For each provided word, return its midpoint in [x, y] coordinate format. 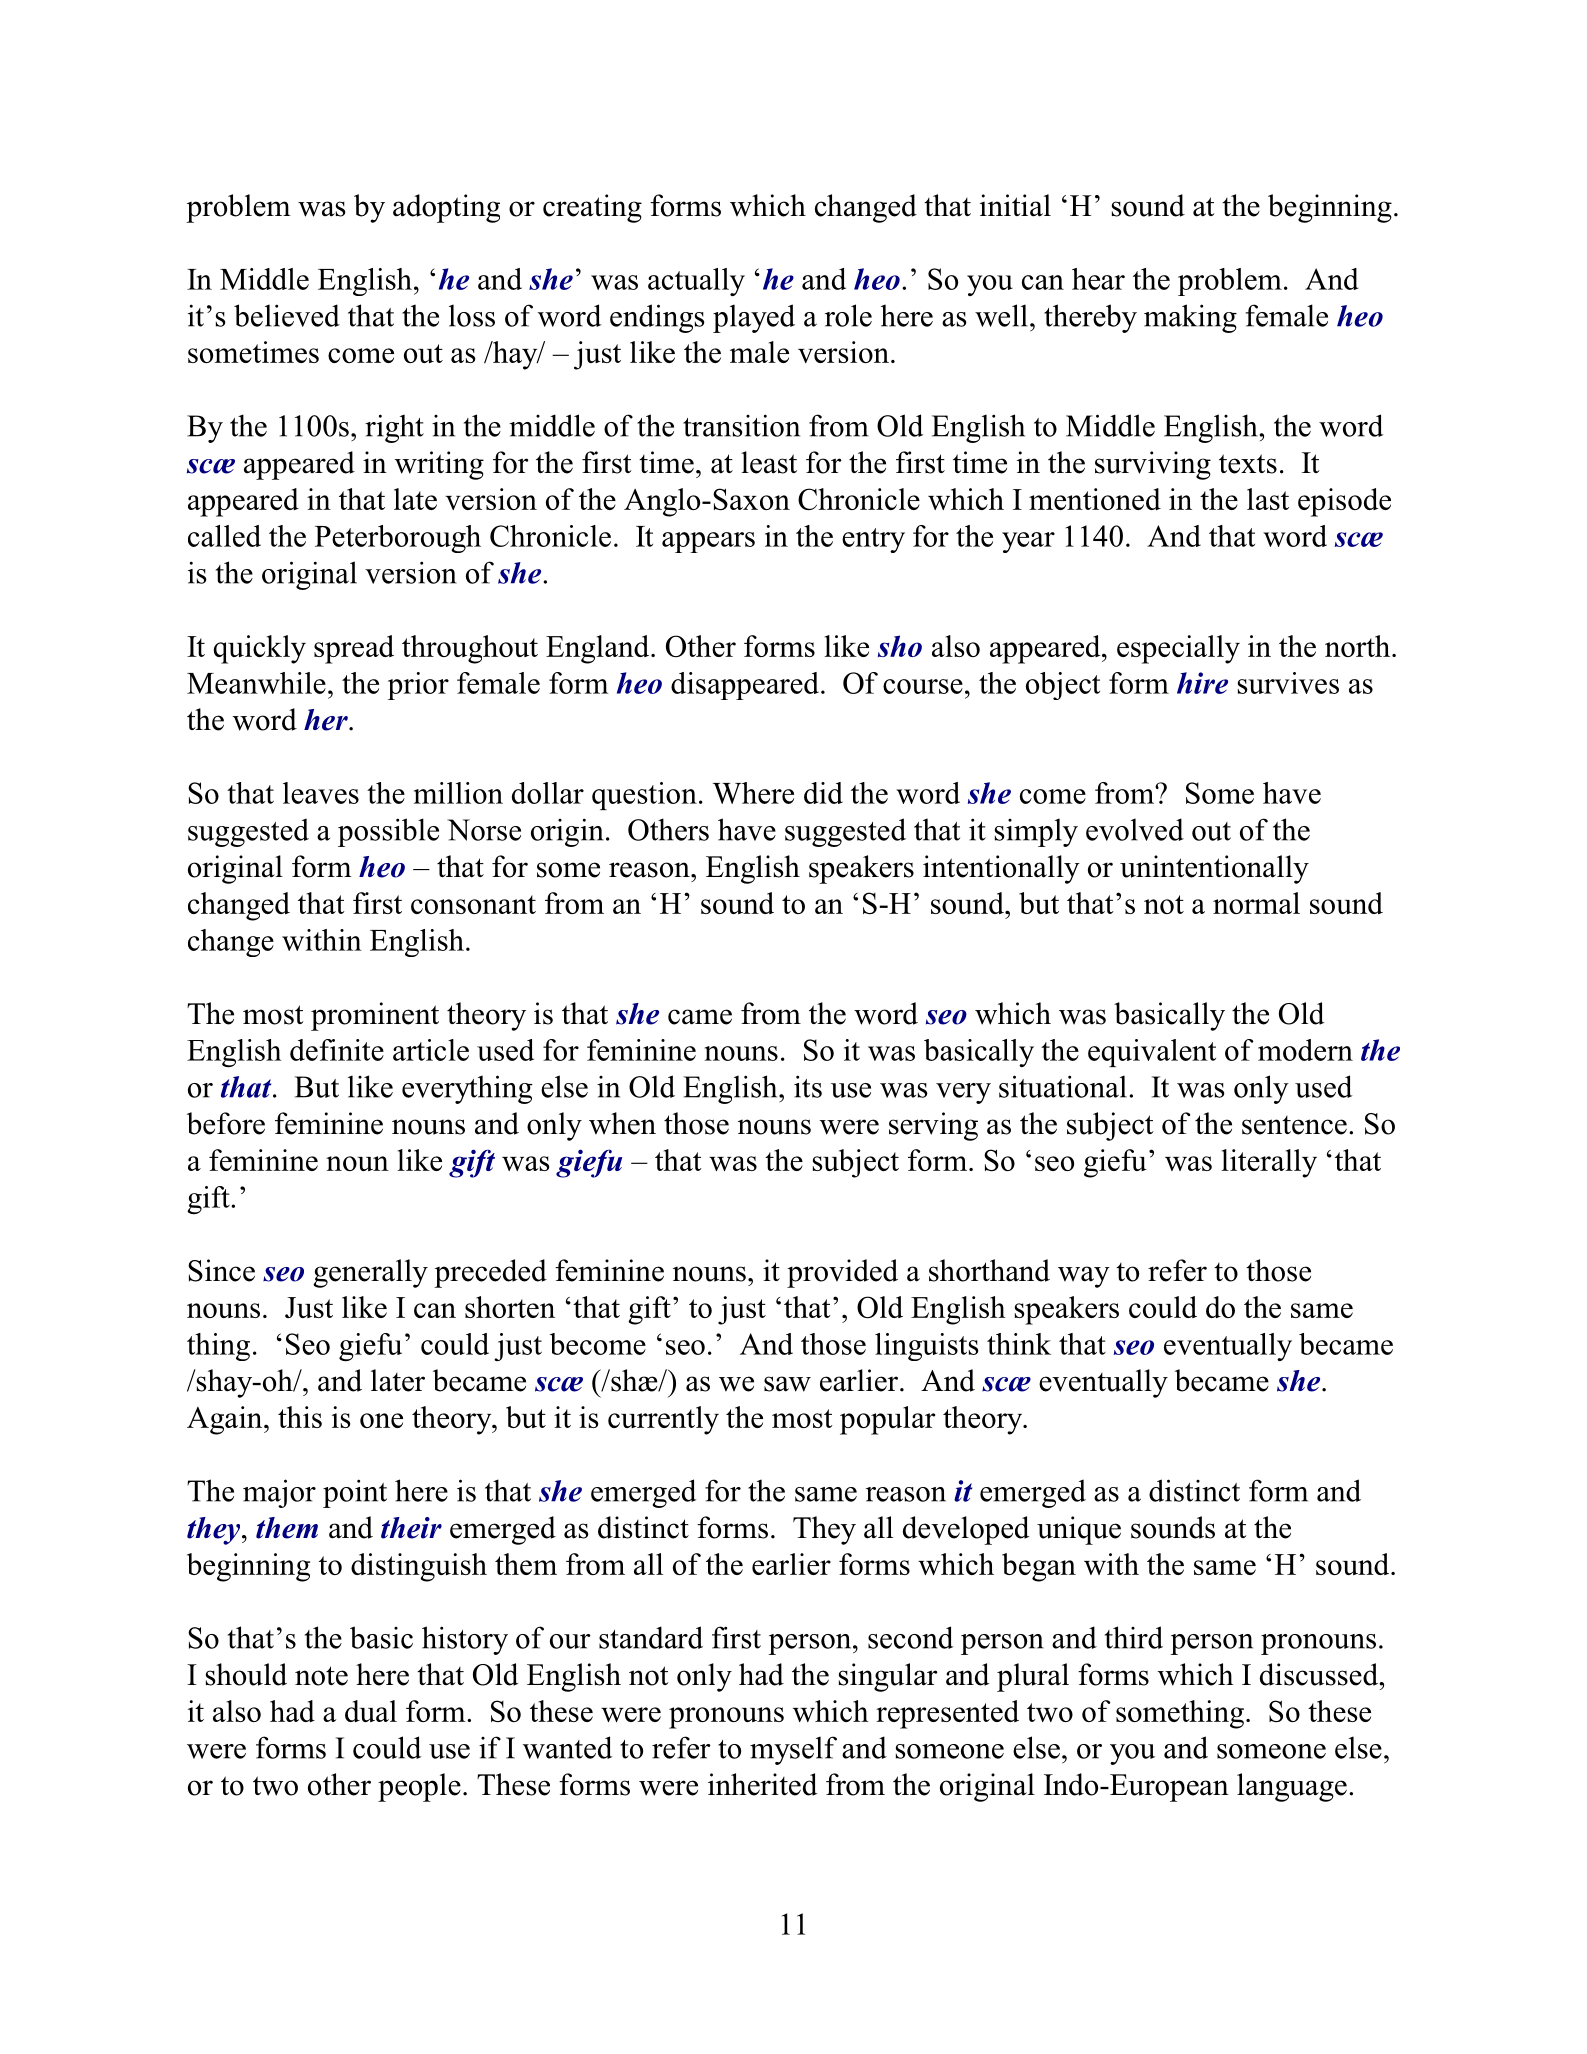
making [1190, 318]
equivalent [1152, 1053]
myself [793, 1750]
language [1292, 1787]
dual [371, 1711]
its [808, 1086]
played [754, 318]
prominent [375, 1016]
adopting [446, 208]
